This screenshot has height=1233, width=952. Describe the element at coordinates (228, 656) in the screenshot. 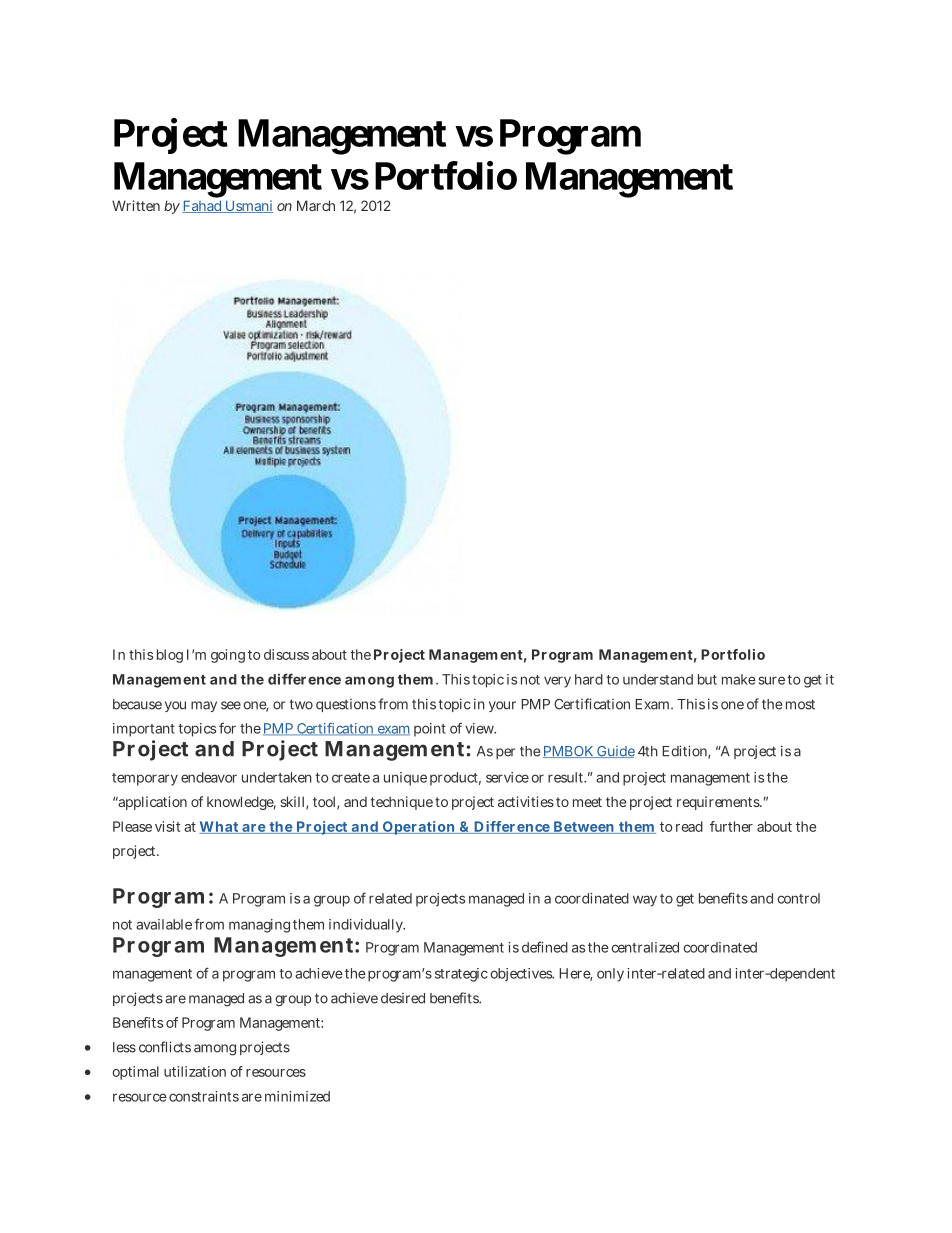

I see `going` at that location.
